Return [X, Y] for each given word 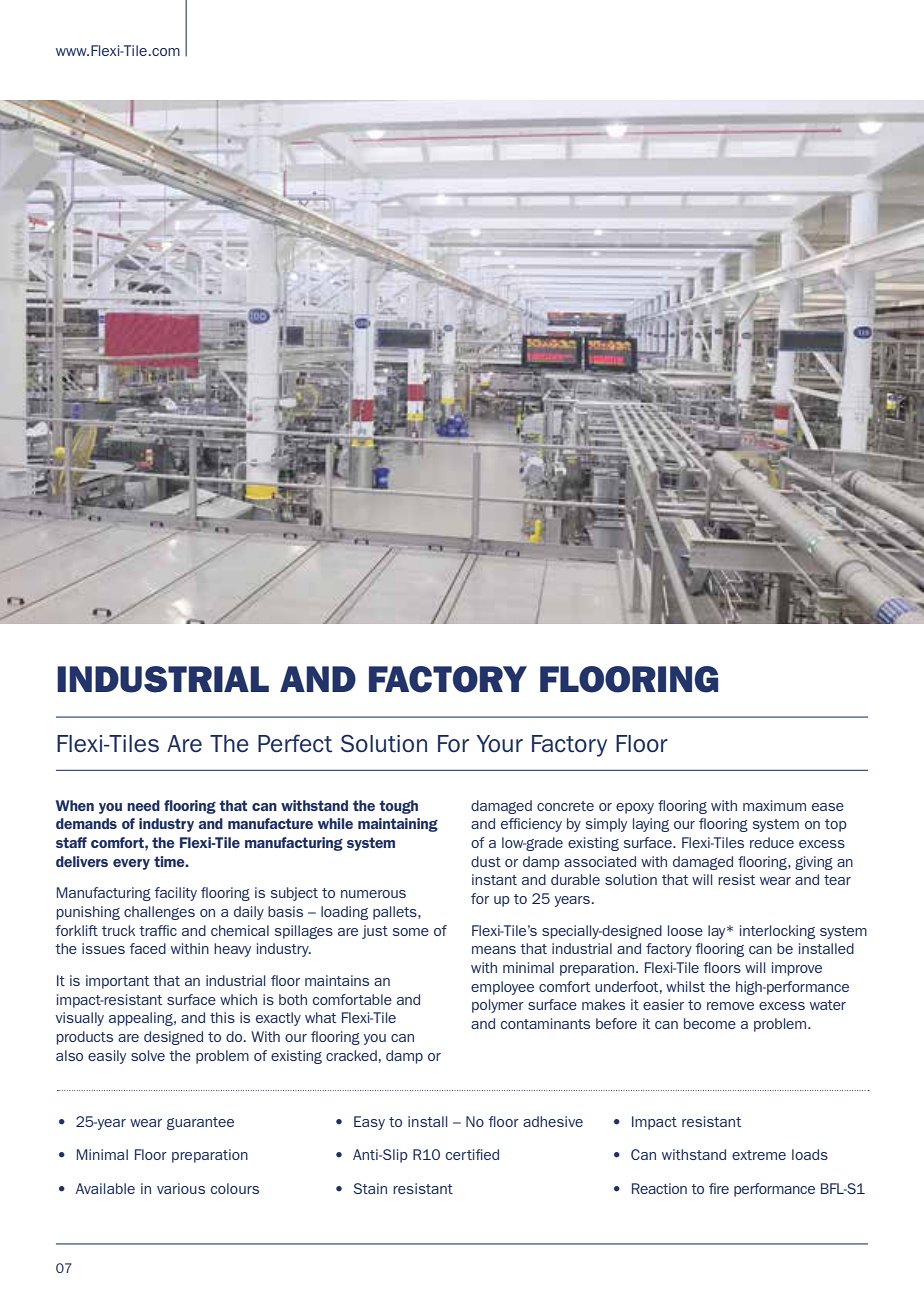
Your [499, 743]
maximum [774, 805]
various [181, 1188]
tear [837, 880]
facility [176, 894]
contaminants [545, 1023]
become [710, 1023]
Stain [370, 1188]
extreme [759, 1155]
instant [494, 879]
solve [148, 1055]
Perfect [295, 743]
